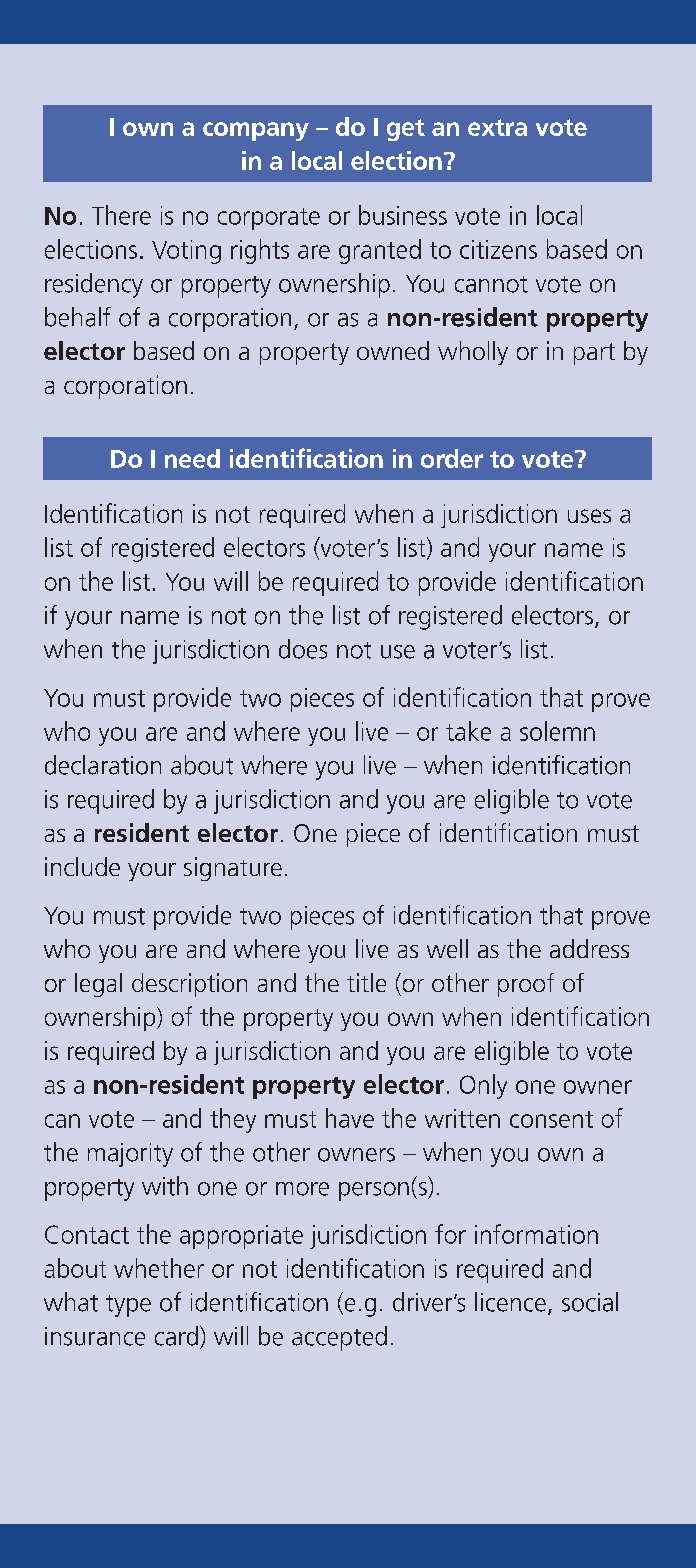  What do you see at coordinates (510, 1302) in the screenshot?
I see `licence` at bounding box center [510, 1302].
